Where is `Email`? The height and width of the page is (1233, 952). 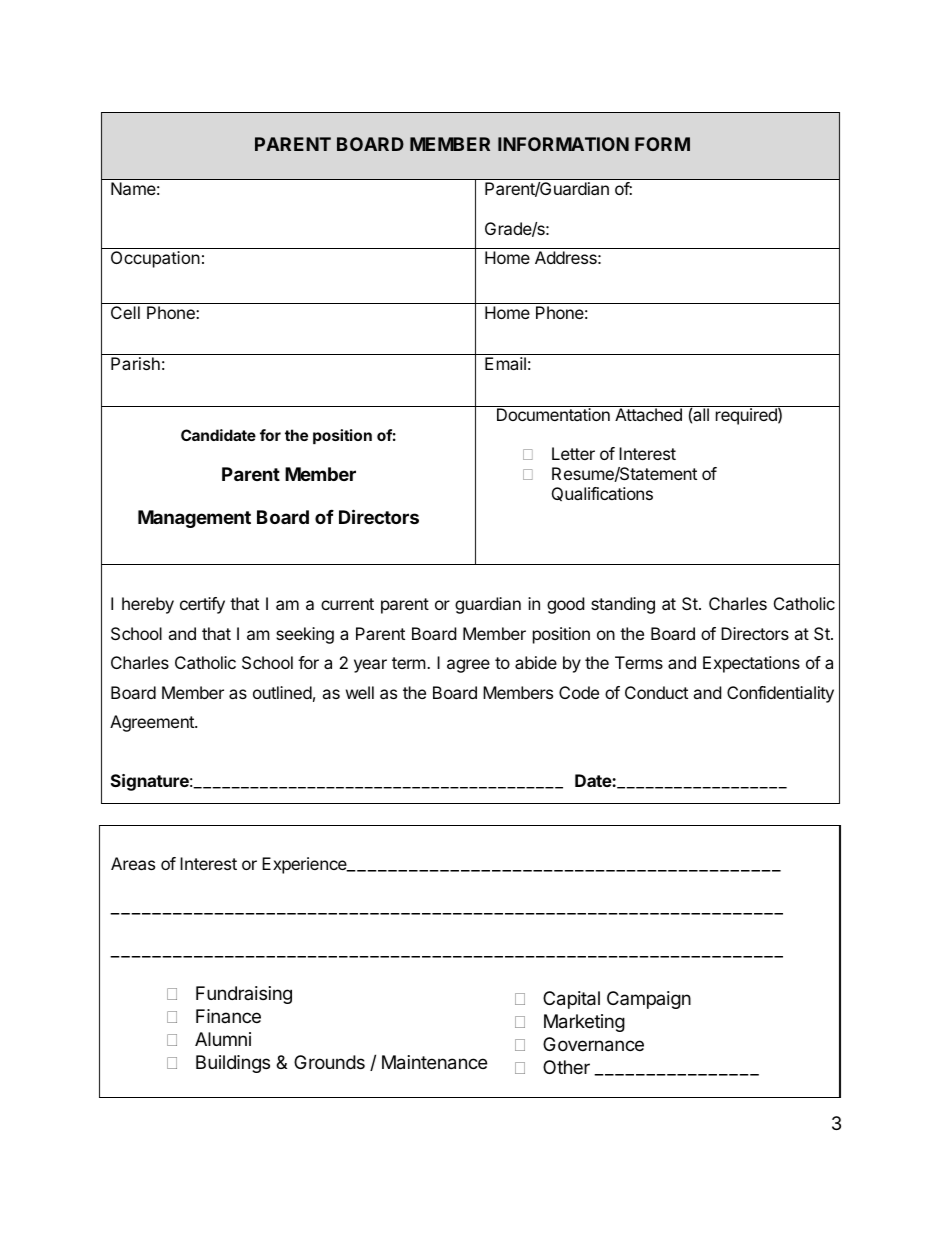
Email is located at coordinates (505, 363).
